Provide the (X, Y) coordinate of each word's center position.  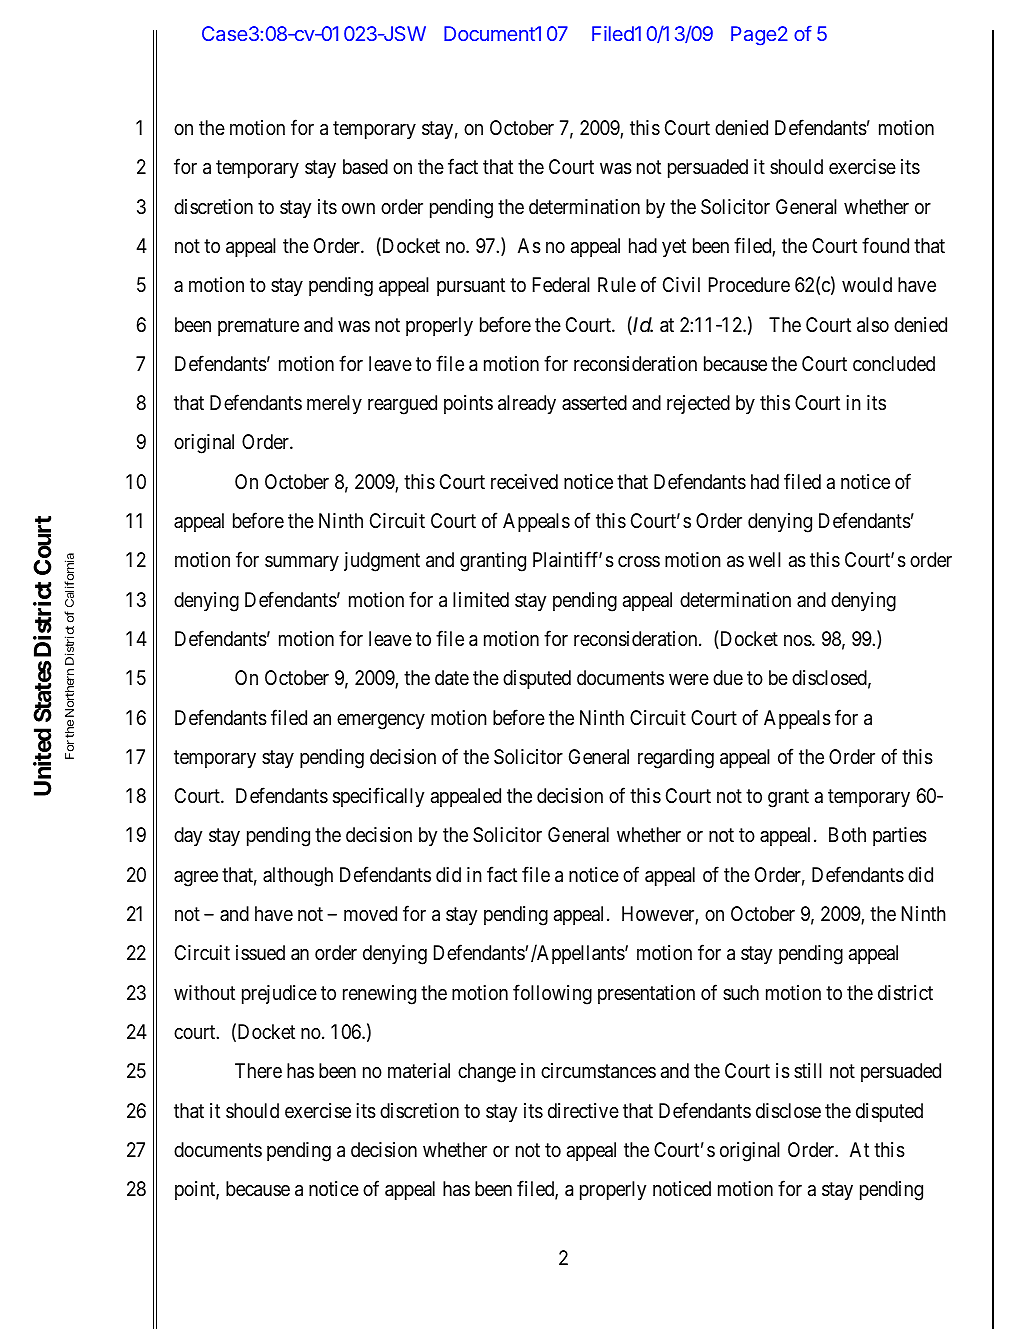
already (527, 404)
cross (639, 561)
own (358, 208)
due (728, 677)
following (552, 994)
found (885, 245)
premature (258, 327)
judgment (382, 562)
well (764, 559)
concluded (894, 363)
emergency (381, 722)
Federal (561, 285)
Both (847, 834)
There (258, 1070)
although (298, 877)
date (452, 678)
